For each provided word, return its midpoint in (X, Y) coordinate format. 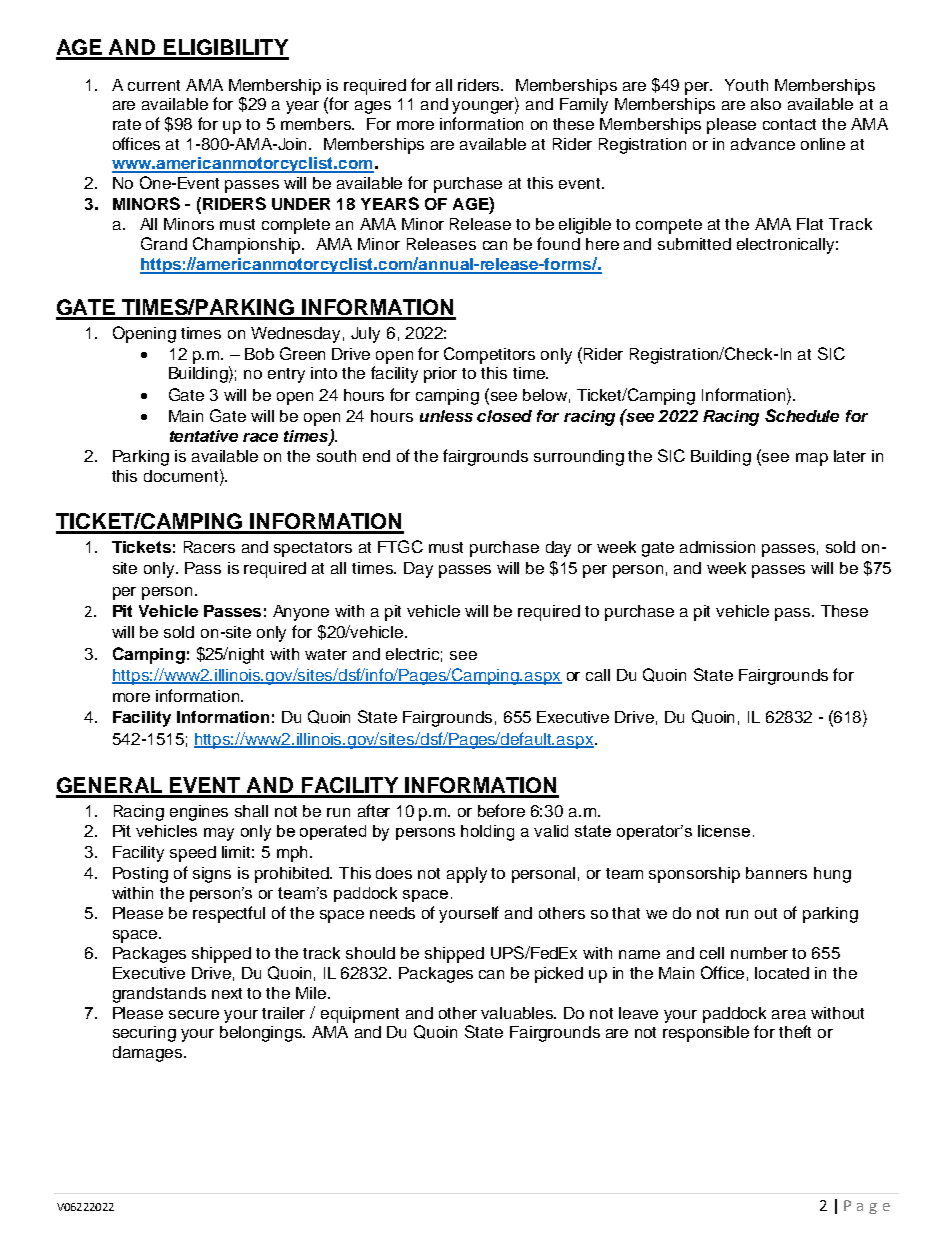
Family (584, 106)
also (766, 104)
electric (414, 655)
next (227, 993)
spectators (313, 549)
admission (717, 547)
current (154, 85)
